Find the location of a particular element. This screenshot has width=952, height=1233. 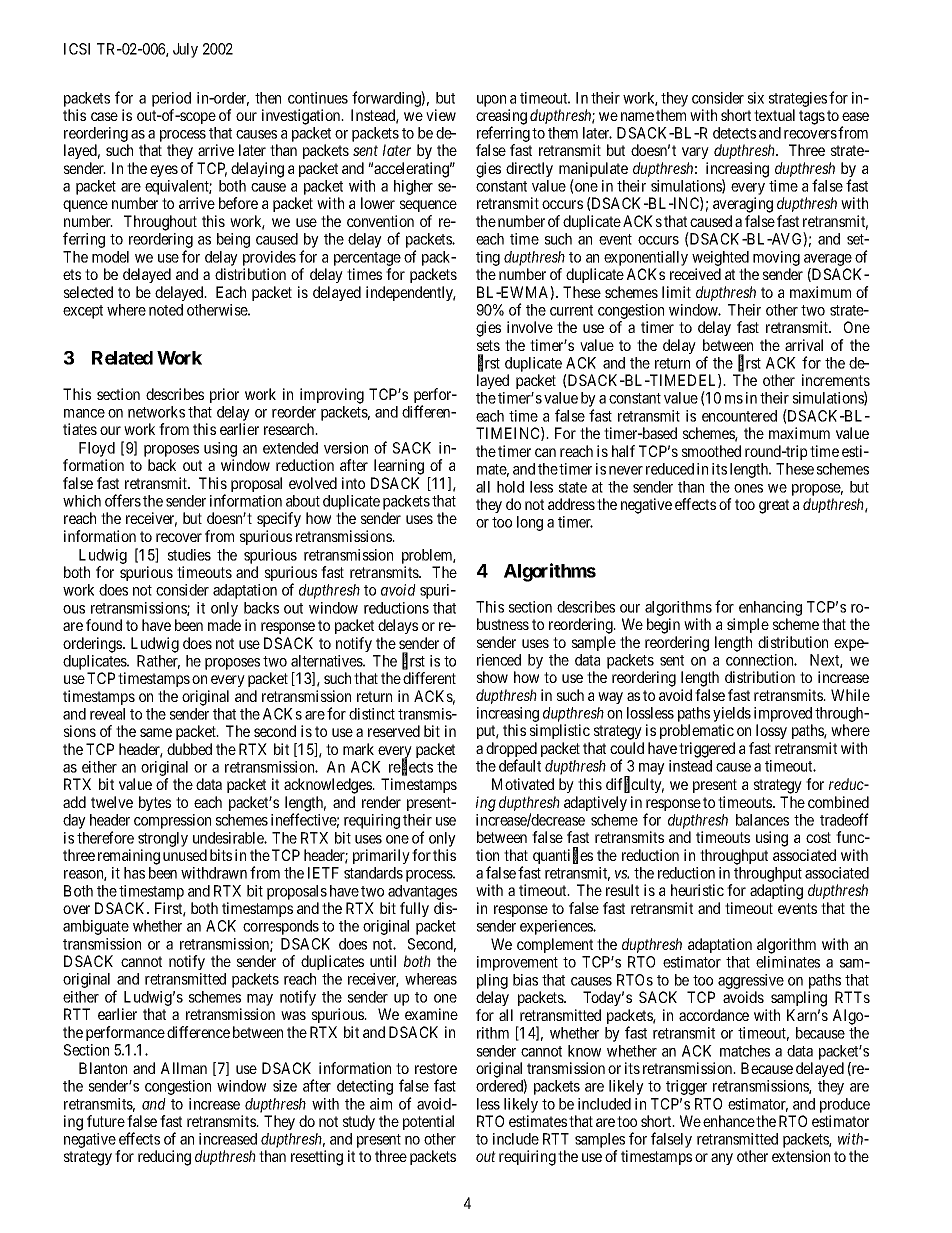

unused is located at coordinates (185, 855).
